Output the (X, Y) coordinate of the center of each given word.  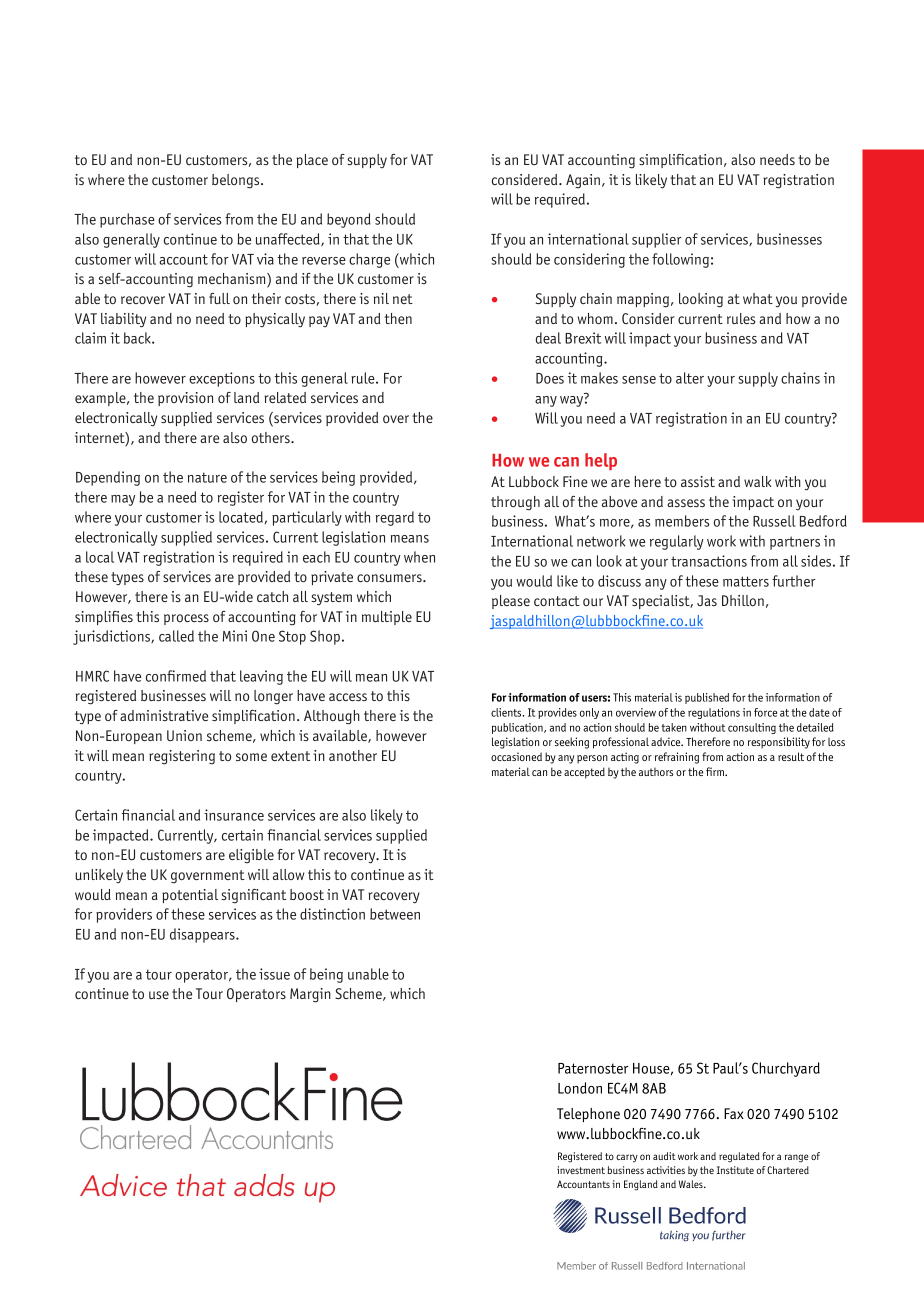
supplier (657, 240)
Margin (310, 995)
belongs (237, 181)
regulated (739, 1157)
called (176, 636)
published (707, 698)
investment (581, 1170)
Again (583, 181)
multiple (387, 618)
